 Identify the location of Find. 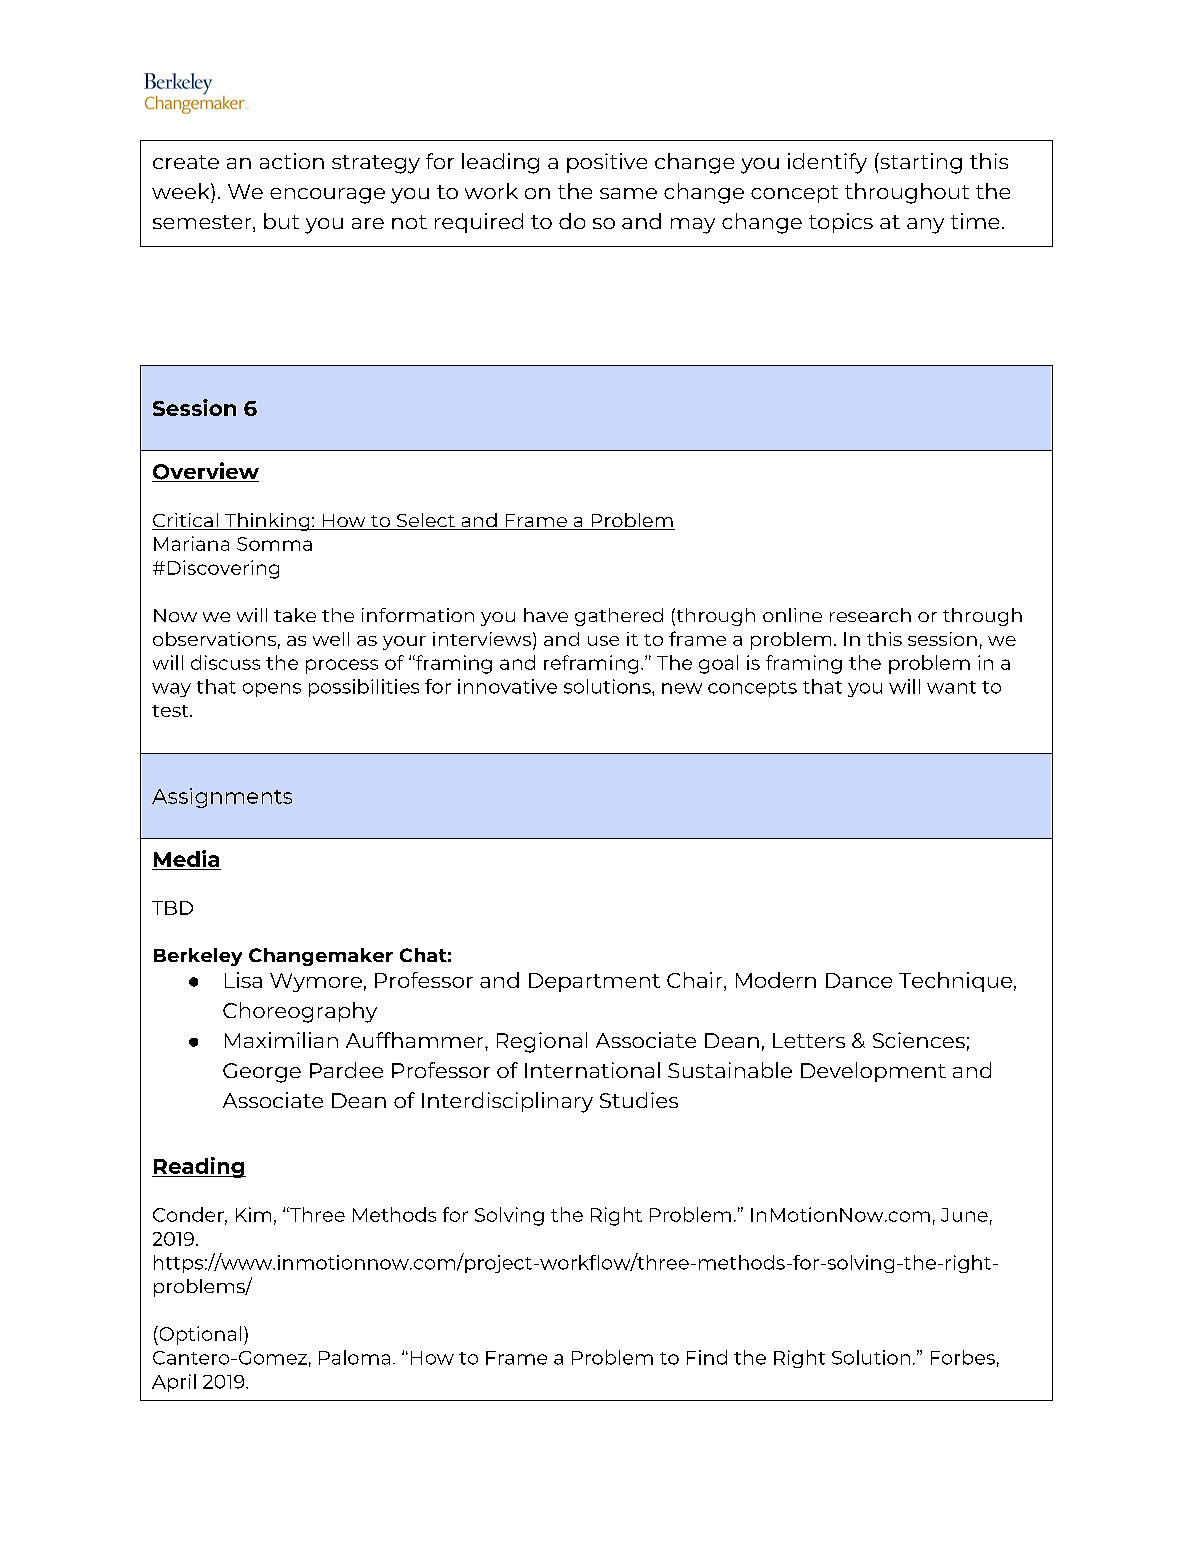
(707, 1357).
